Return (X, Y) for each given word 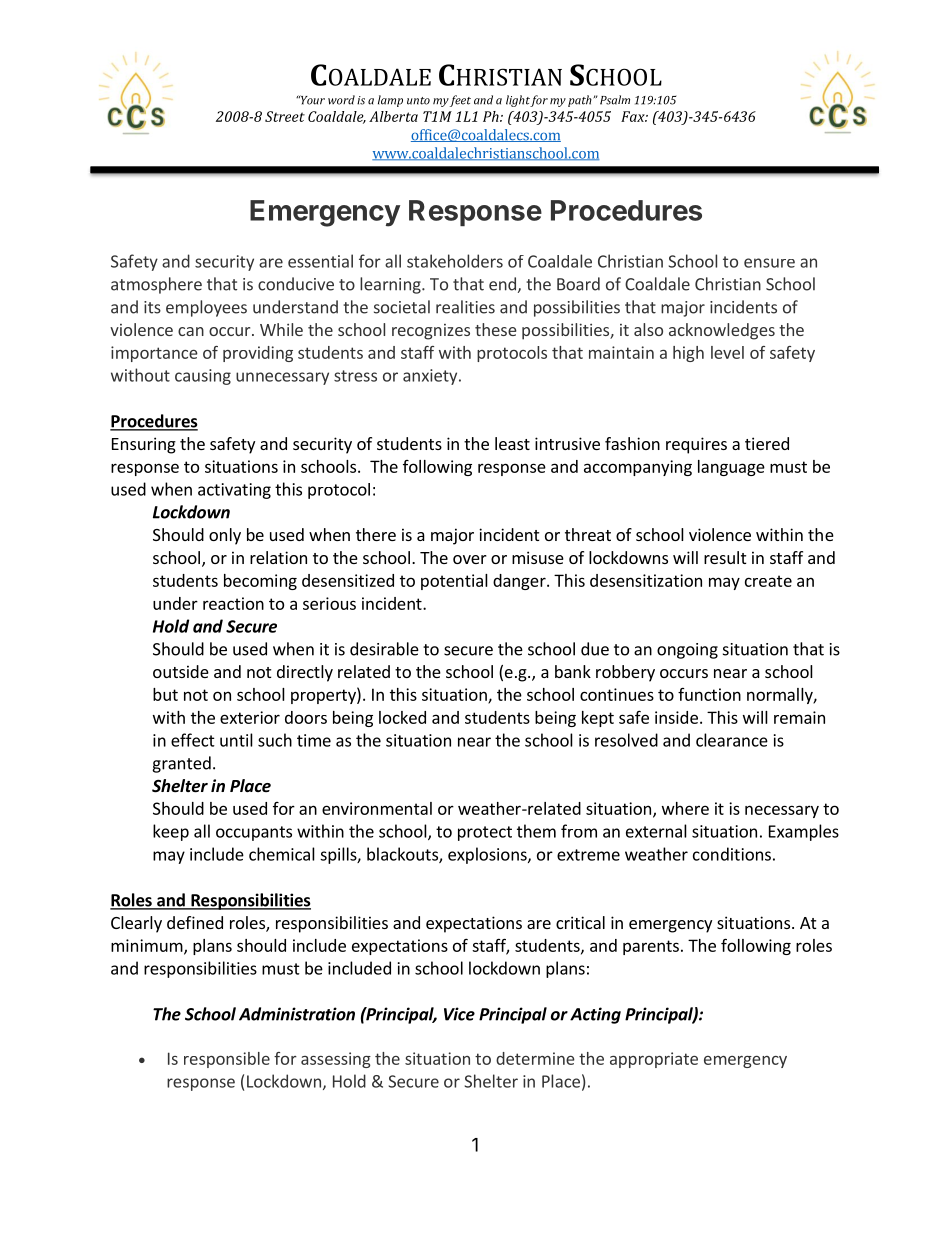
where (685, 808)
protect (485, 833)
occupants (254, 833)
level (727, 352)
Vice (459, 1014)
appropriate (654, 1060)
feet (460, 101)
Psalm (615, 100)
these (495, 329)
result (725, 557)
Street (285, 116)
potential (454, 582)
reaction (233, 603)
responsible (227, 1060)
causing (203, 377)
